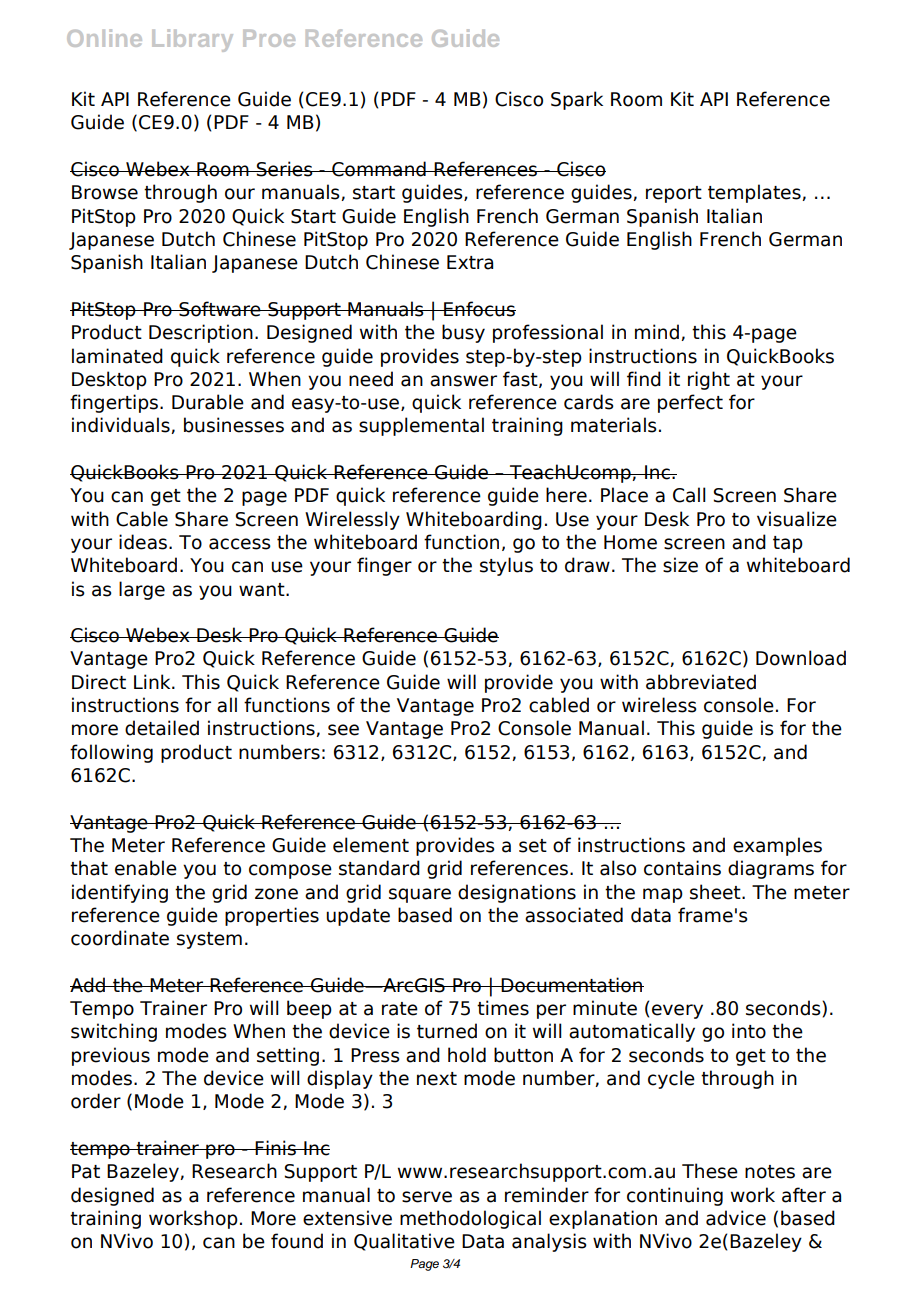  Describe the element at coordinates (86, 1171) in the document. I see `Pat` at that location.
